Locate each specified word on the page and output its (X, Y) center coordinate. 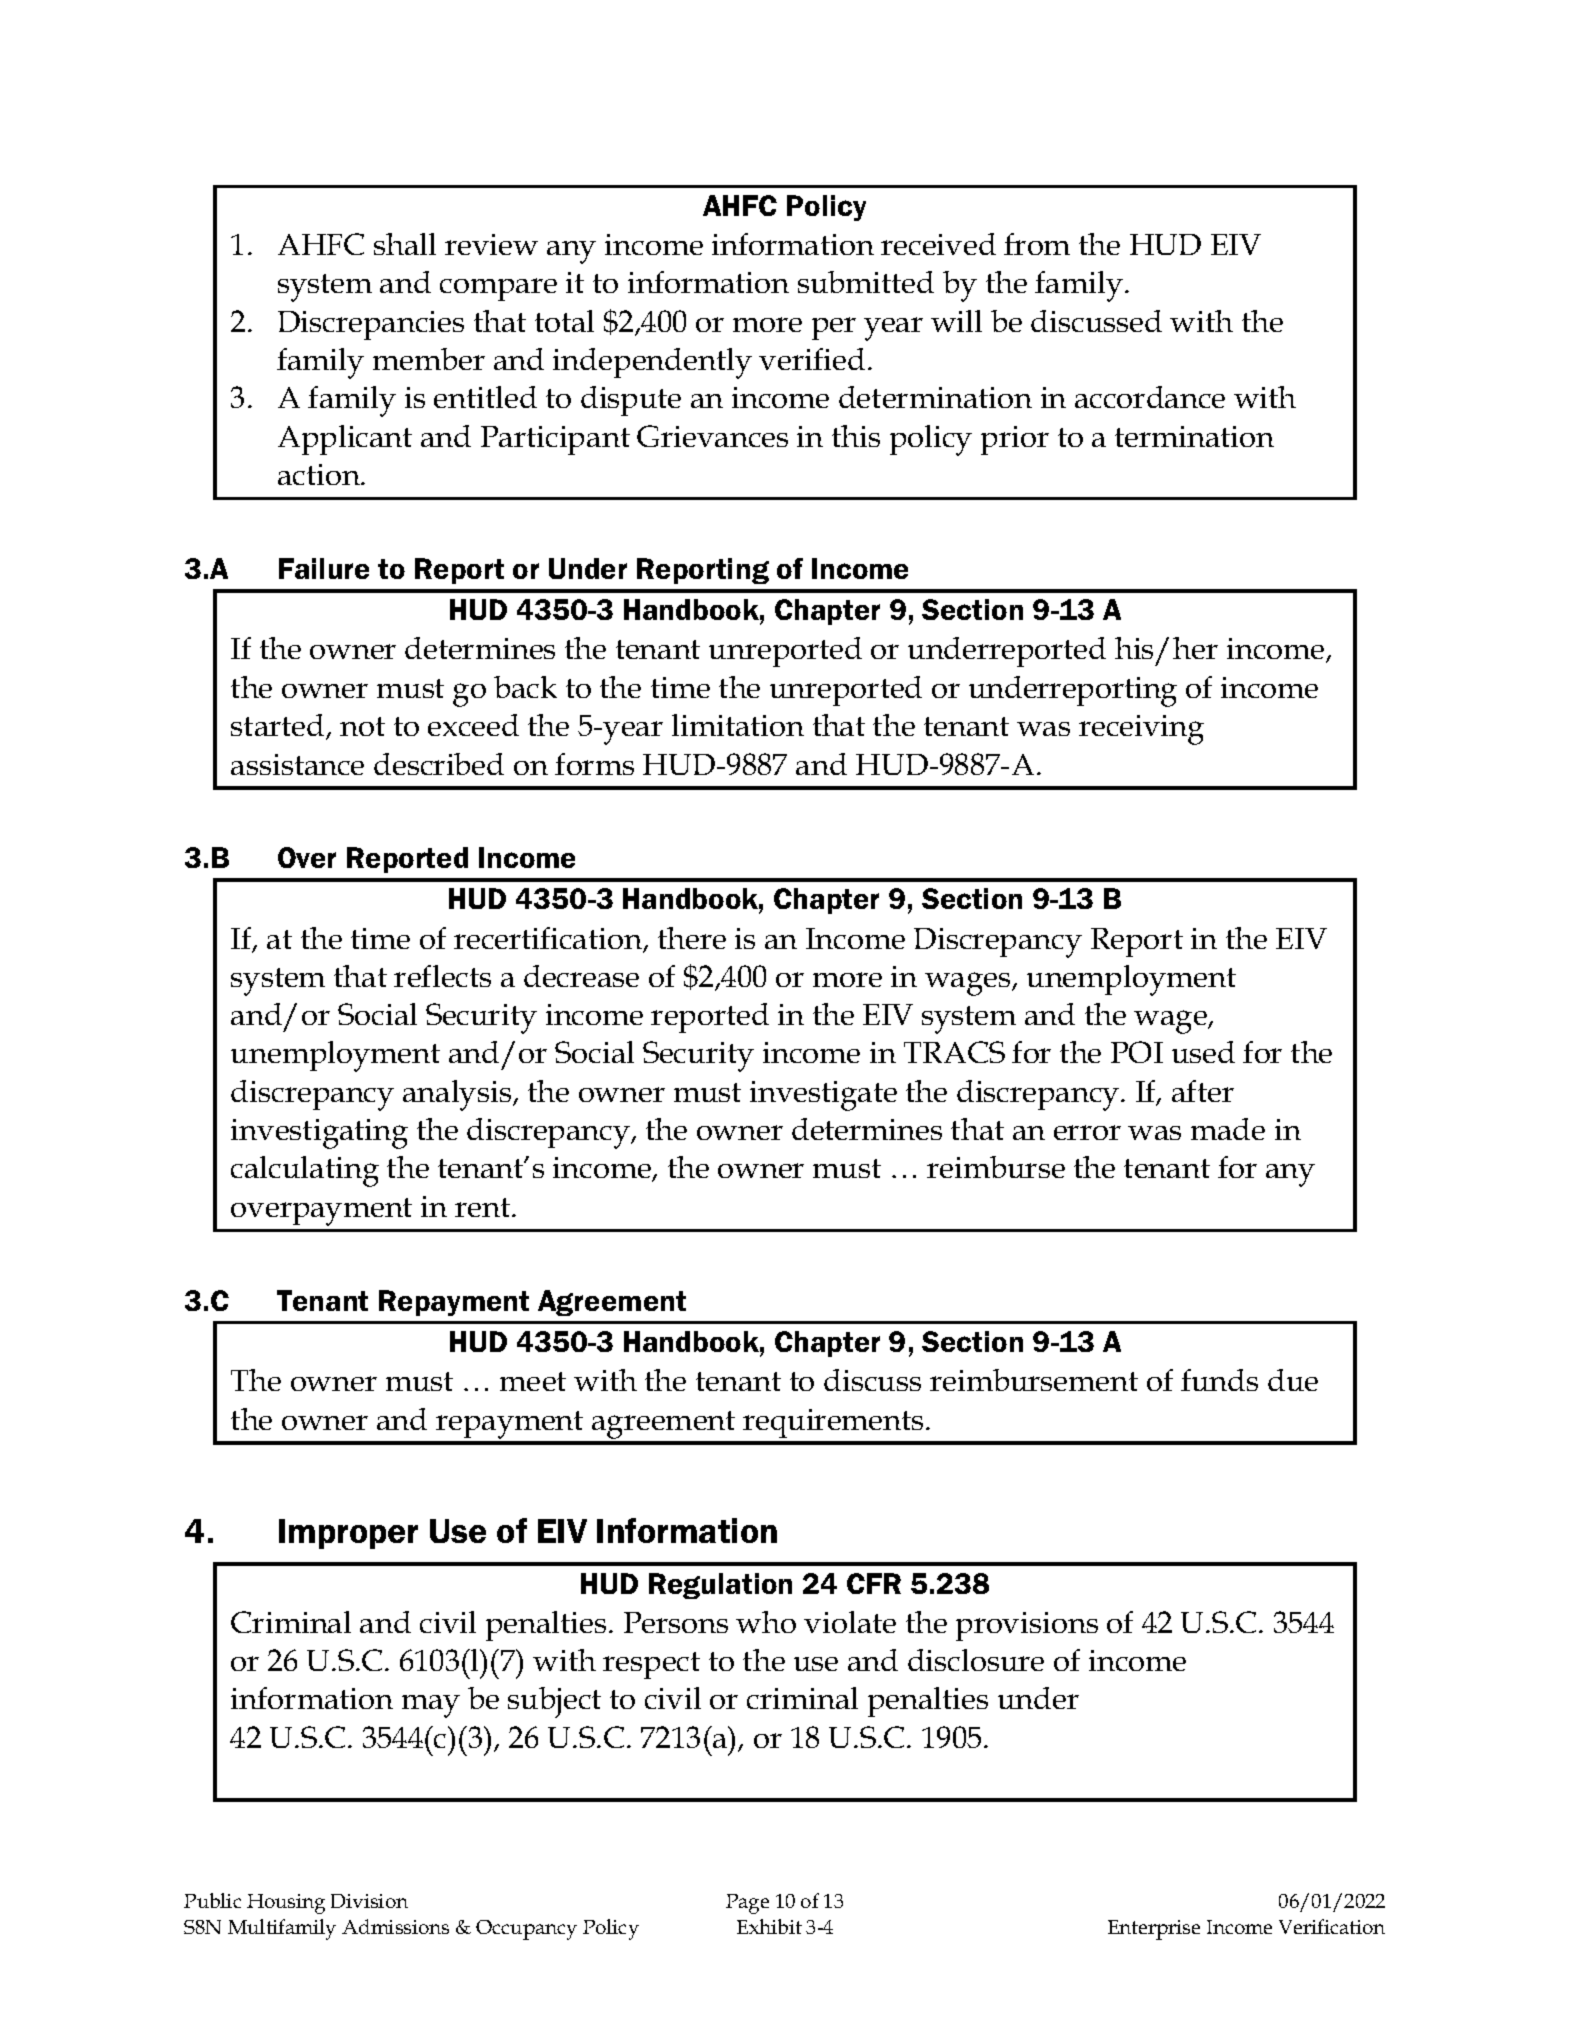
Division (369, 1901)
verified (812, 359)
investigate (823, 1096)
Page (747, 1904)
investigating (319, 1134)
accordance (1150, 397)
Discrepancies (371, 325)
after (1203, 1091)
